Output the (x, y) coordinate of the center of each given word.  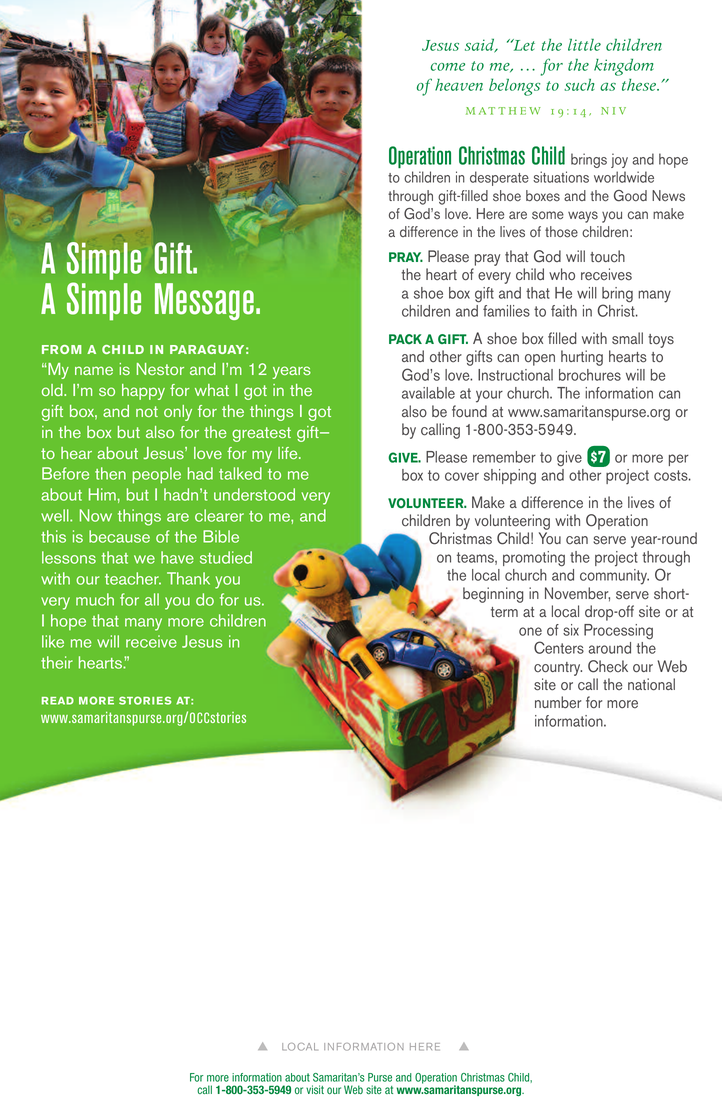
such (579, 85)
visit (315, 1089)
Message (204, 301)
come (448, 67)
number (558, 702)
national (651, 684)
